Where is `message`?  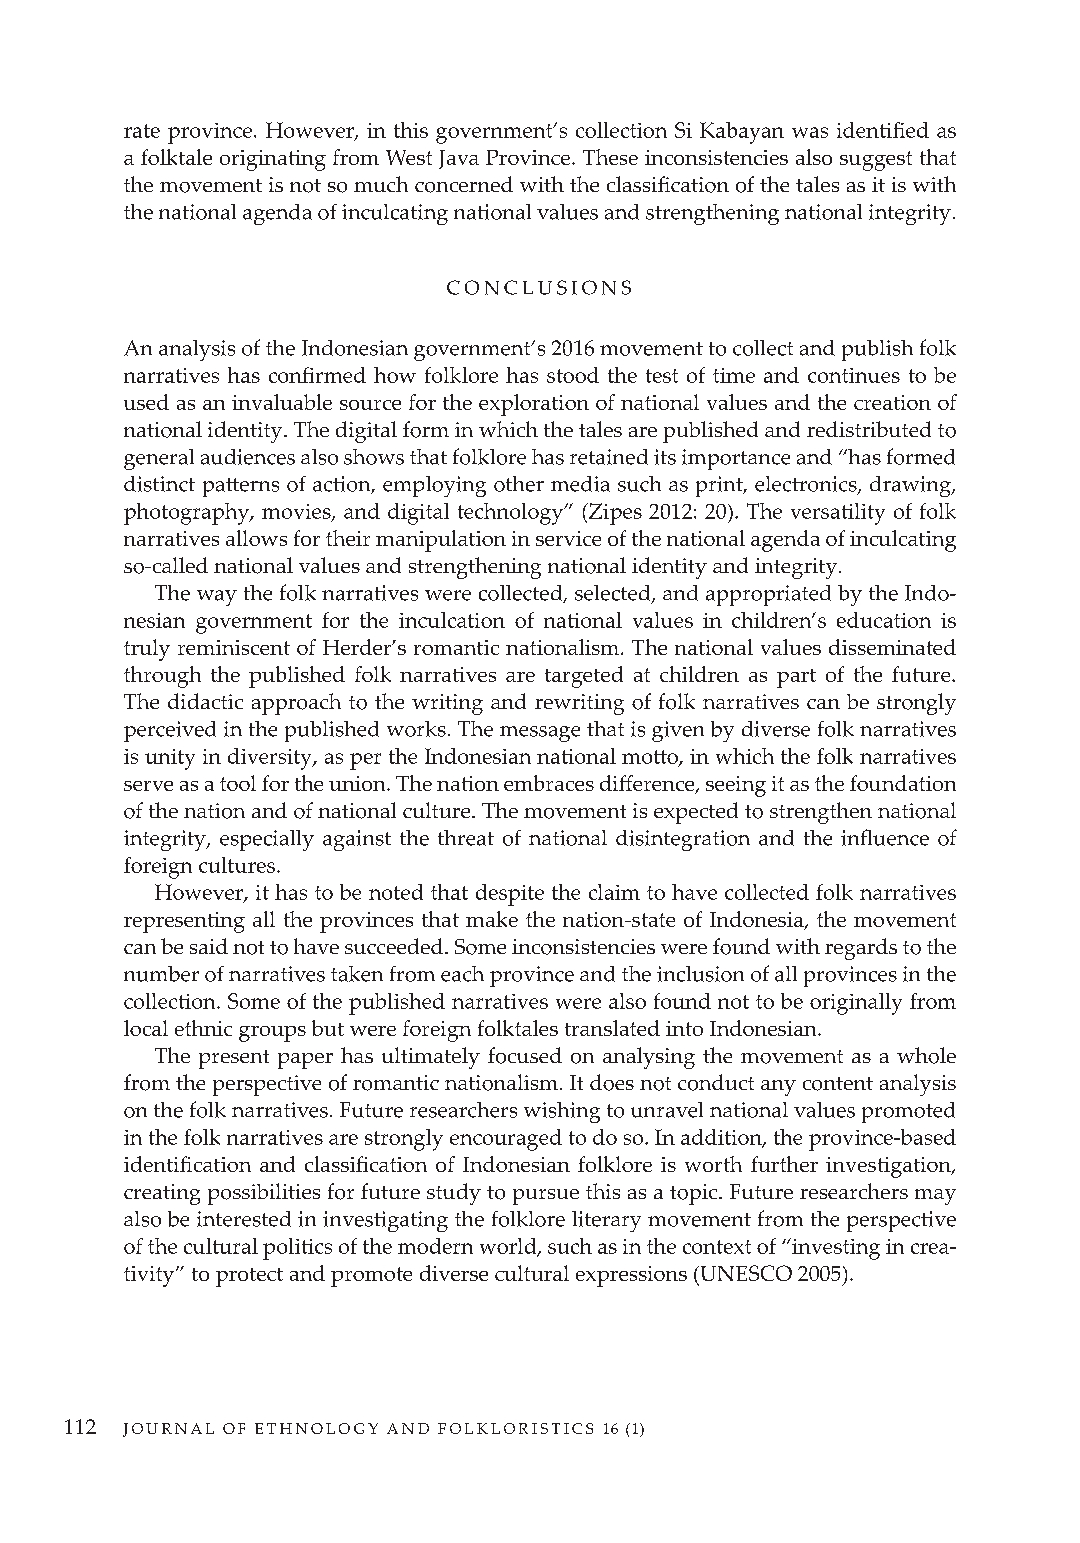
message is located at coordinates (540, 734).
